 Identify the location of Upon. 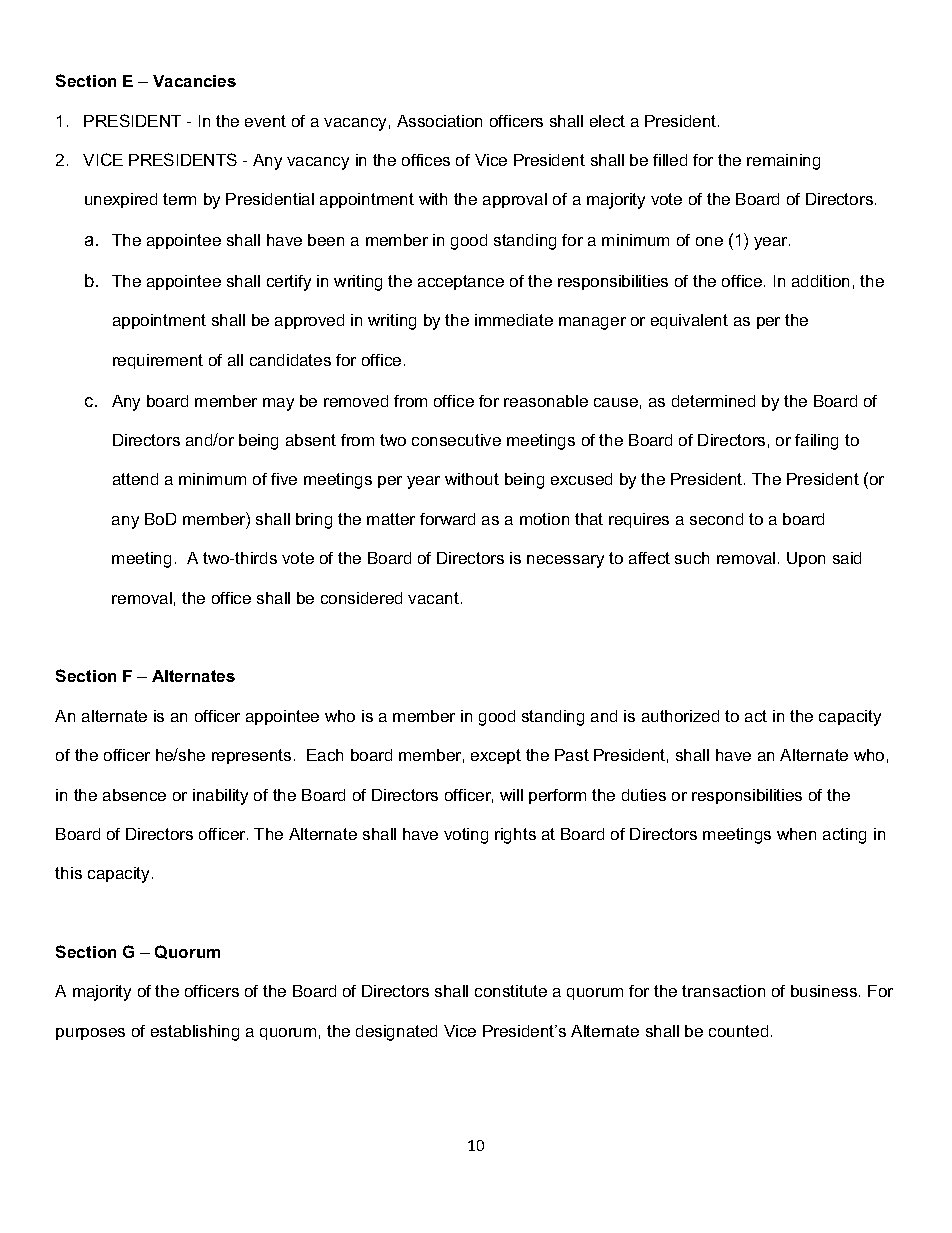
(806, 559).
